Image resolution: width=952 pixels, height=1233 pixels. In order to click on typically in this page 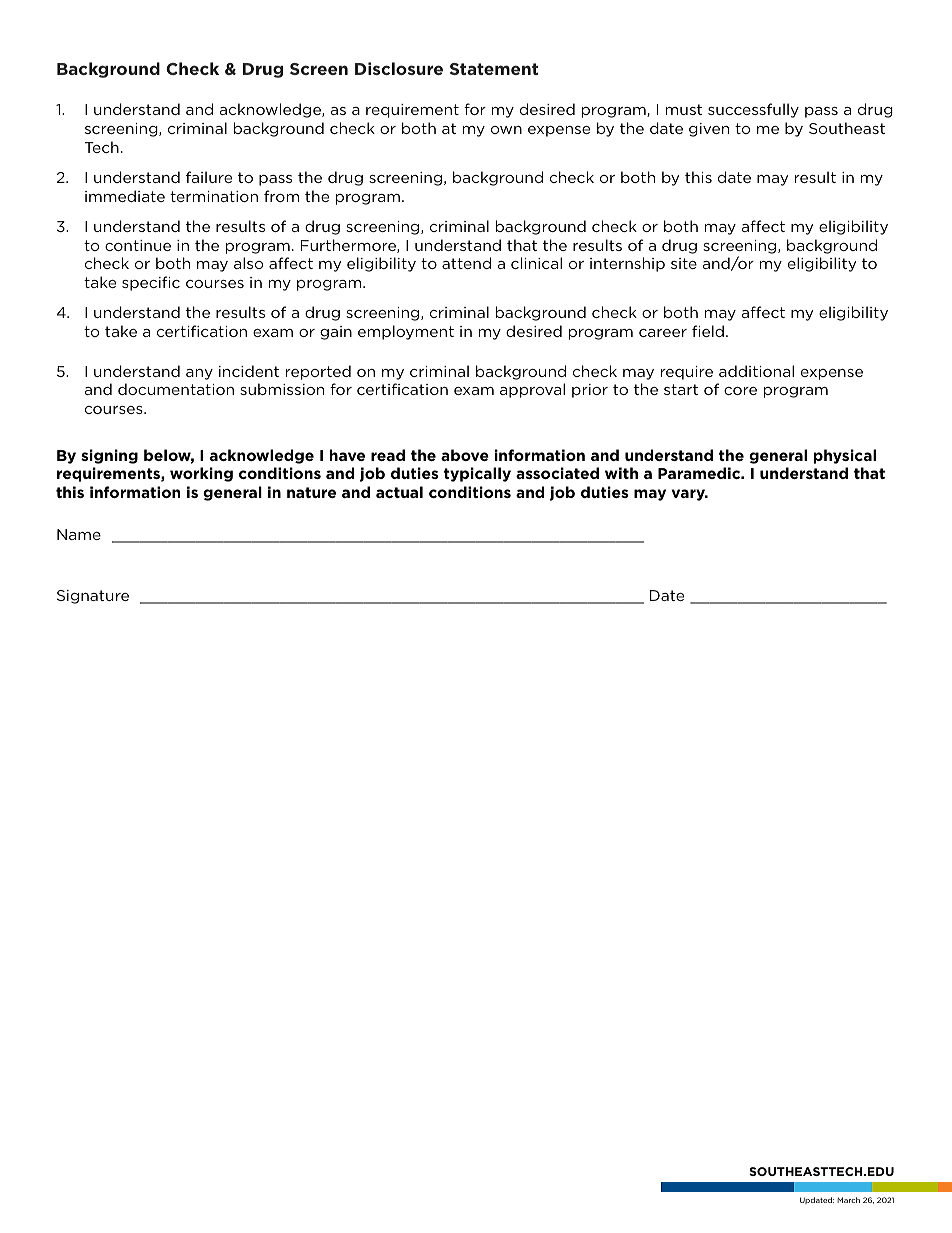, I will do `click(477, 474)`.
